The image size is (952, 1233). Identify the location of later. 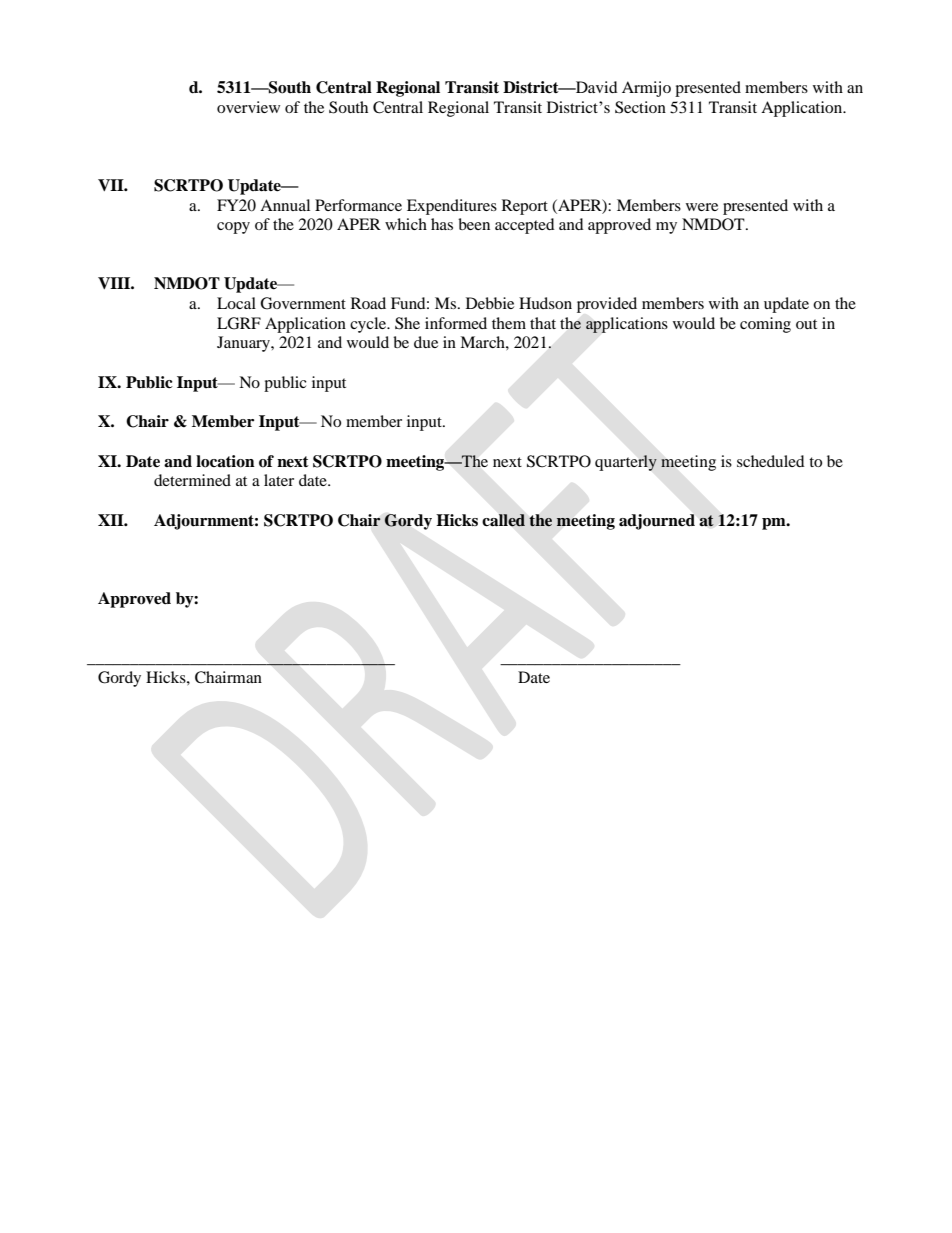
(279, 480).
